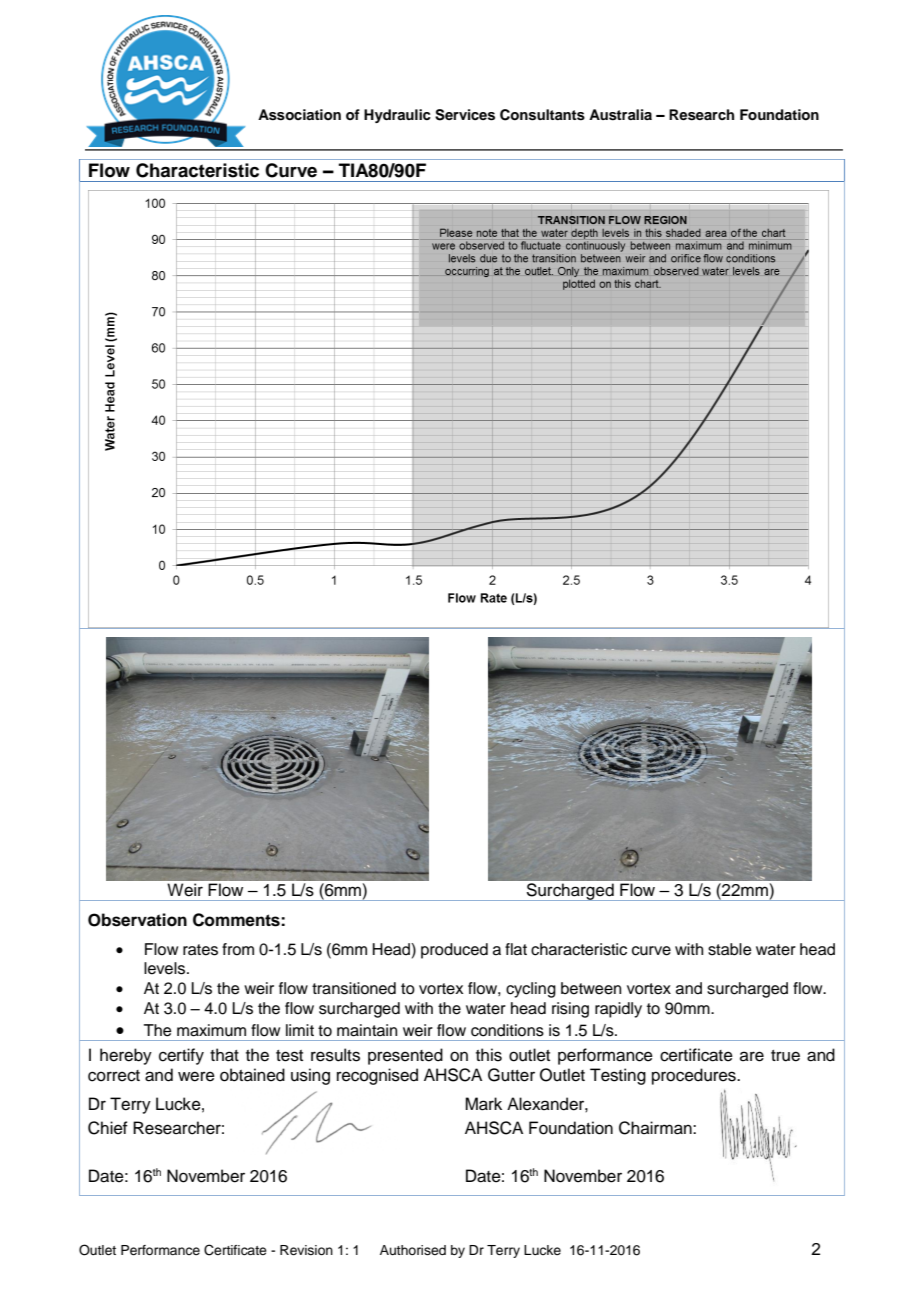 This document has width=924, height=1308. What do you see at coordinates (620, 115) in the document?
I see `Australia` at bounding box center [620, 115].
